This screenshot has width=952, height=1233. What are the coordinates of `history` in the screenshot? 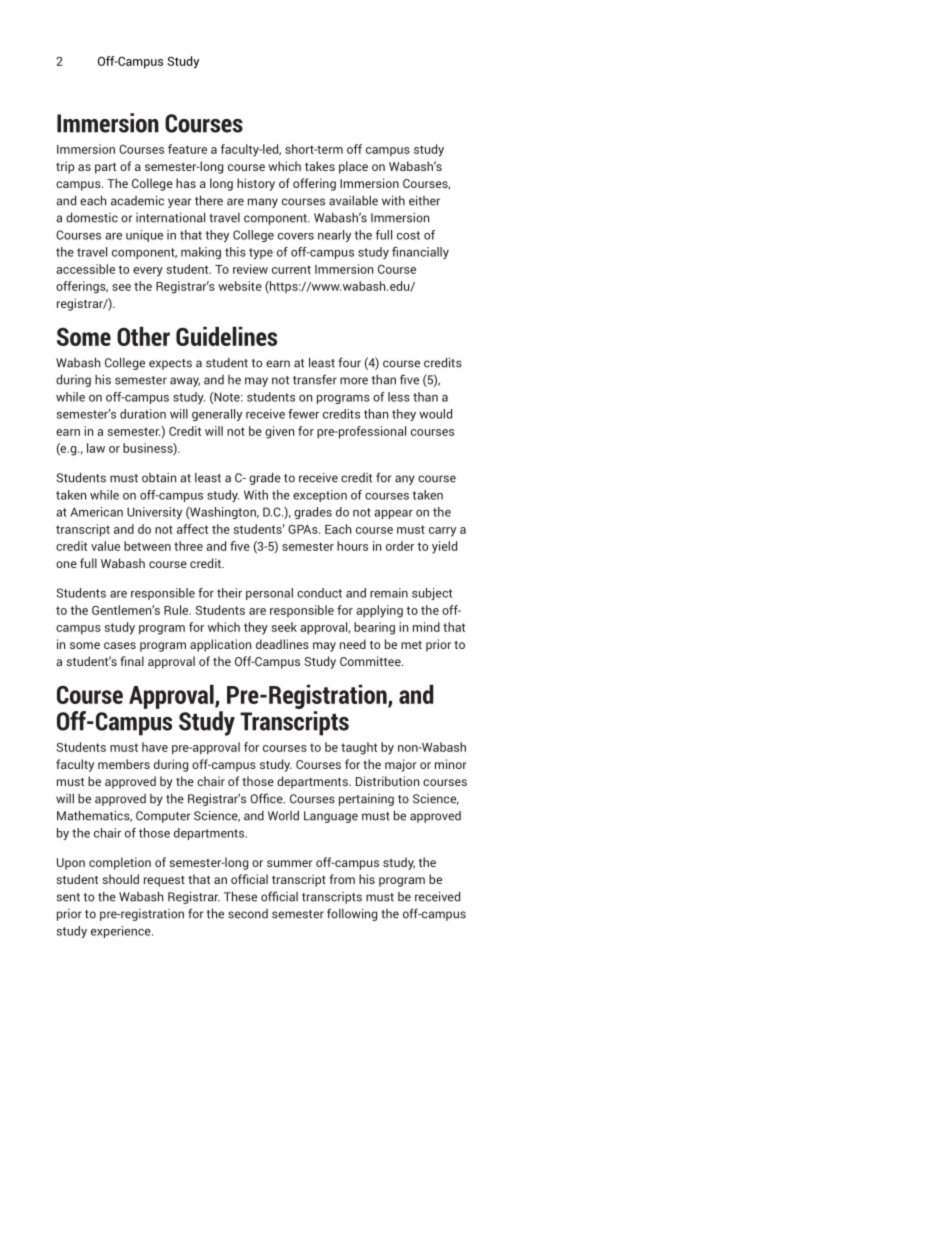 It's located at (256, 184).
